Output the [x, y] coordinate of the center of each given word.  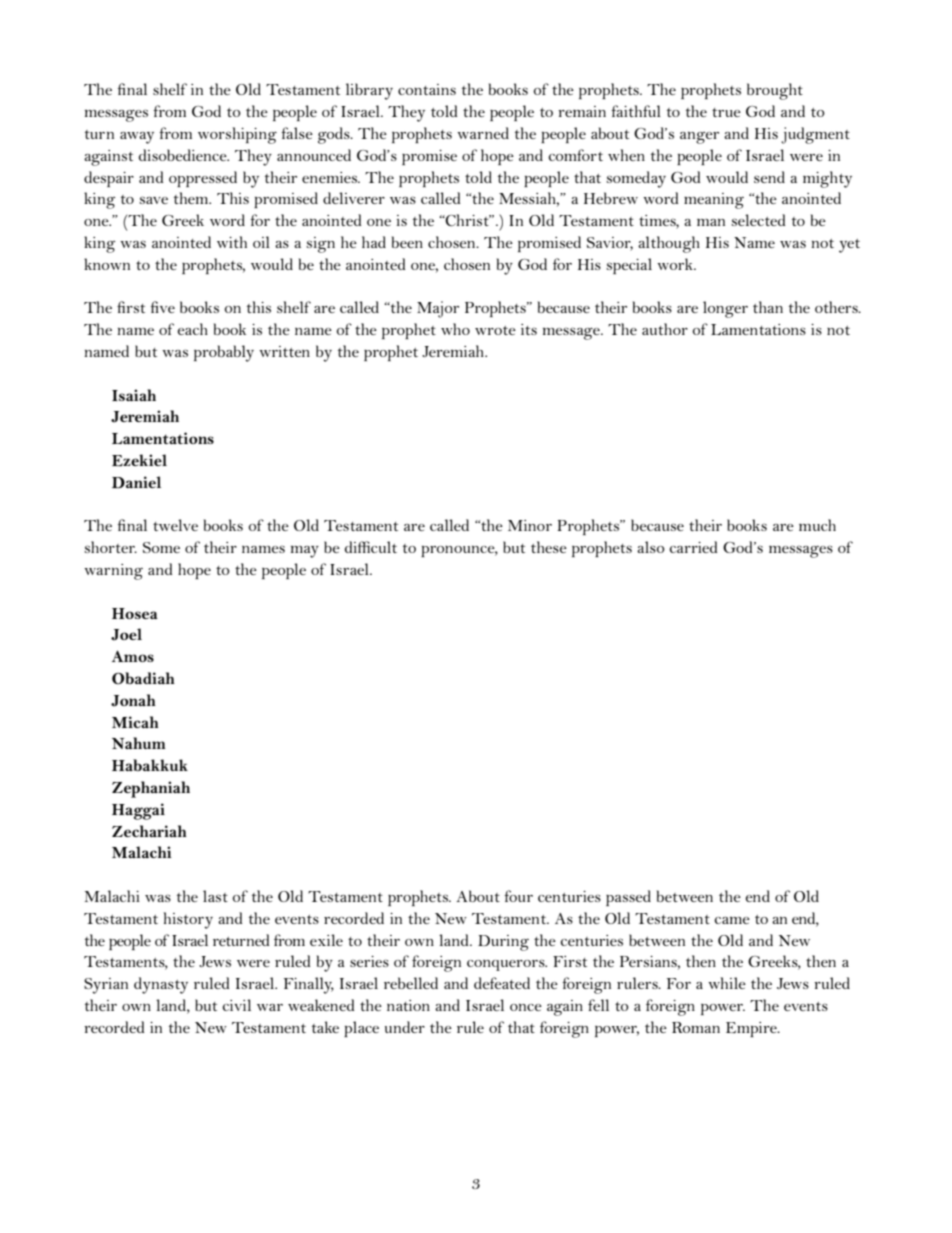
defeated [502, 983]
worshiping [237, 135]
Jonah [133, 700]
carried [693, 547]
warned [483, 133]
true [726, 112]
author [665, 329]
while [727, 983]
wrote [495, 330]
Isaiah [134, 395]
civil [236, 1005]
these [549, 547]
